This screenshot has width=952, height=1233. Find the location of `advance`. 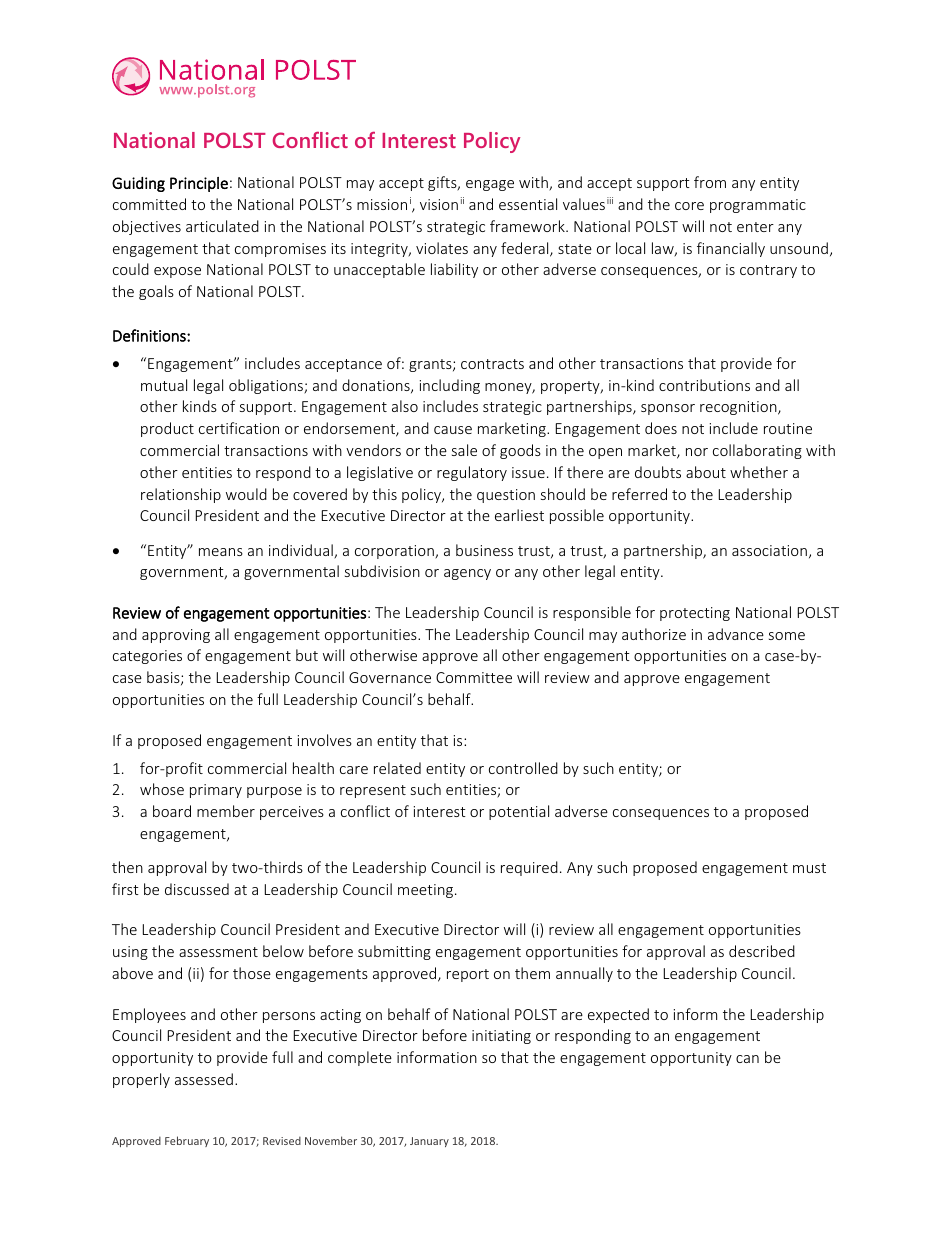

advance is located at coordinates (736, 634).
